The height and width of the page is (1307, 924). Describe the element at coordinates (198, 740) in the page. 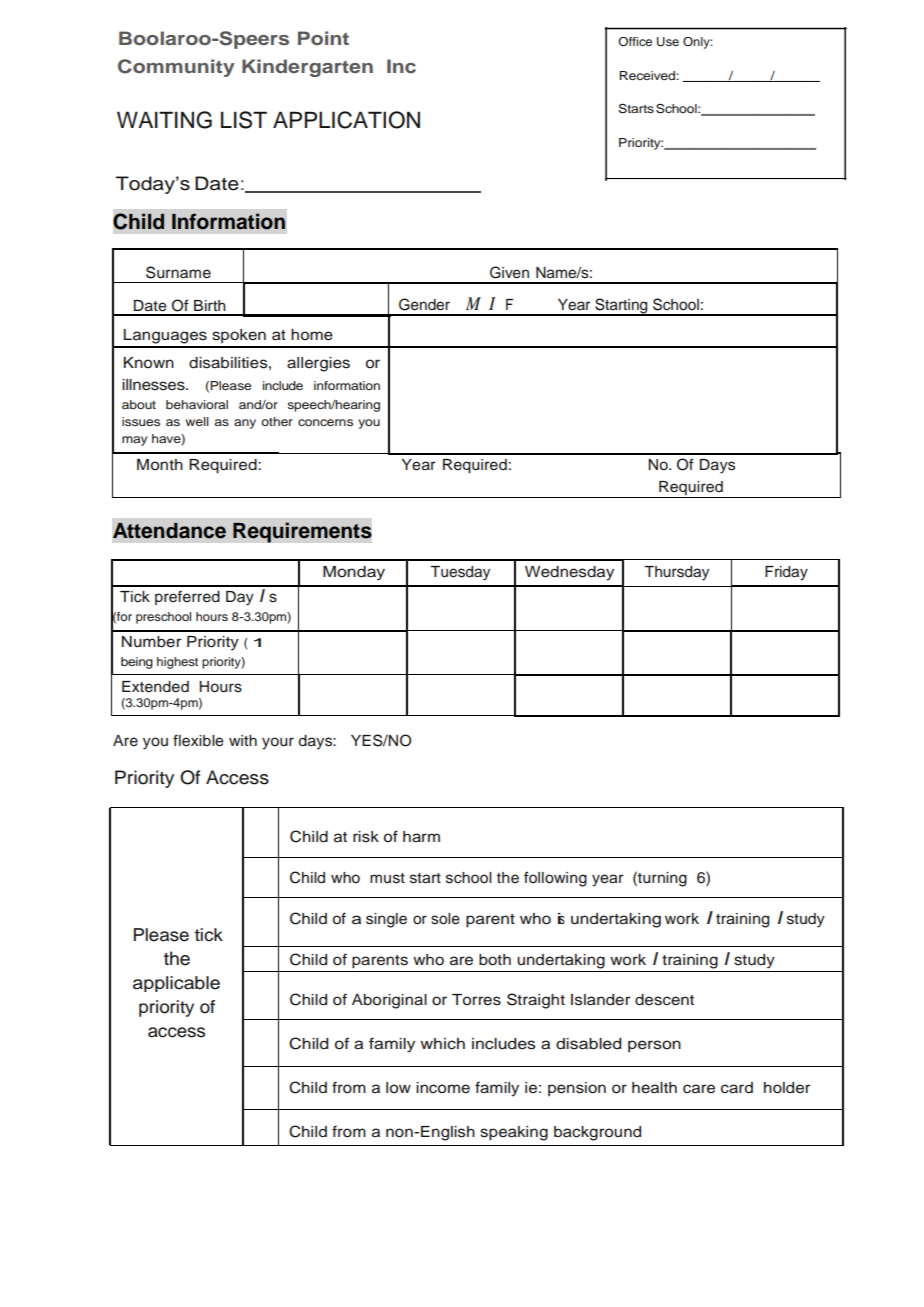

I see `flexible` at that location.
